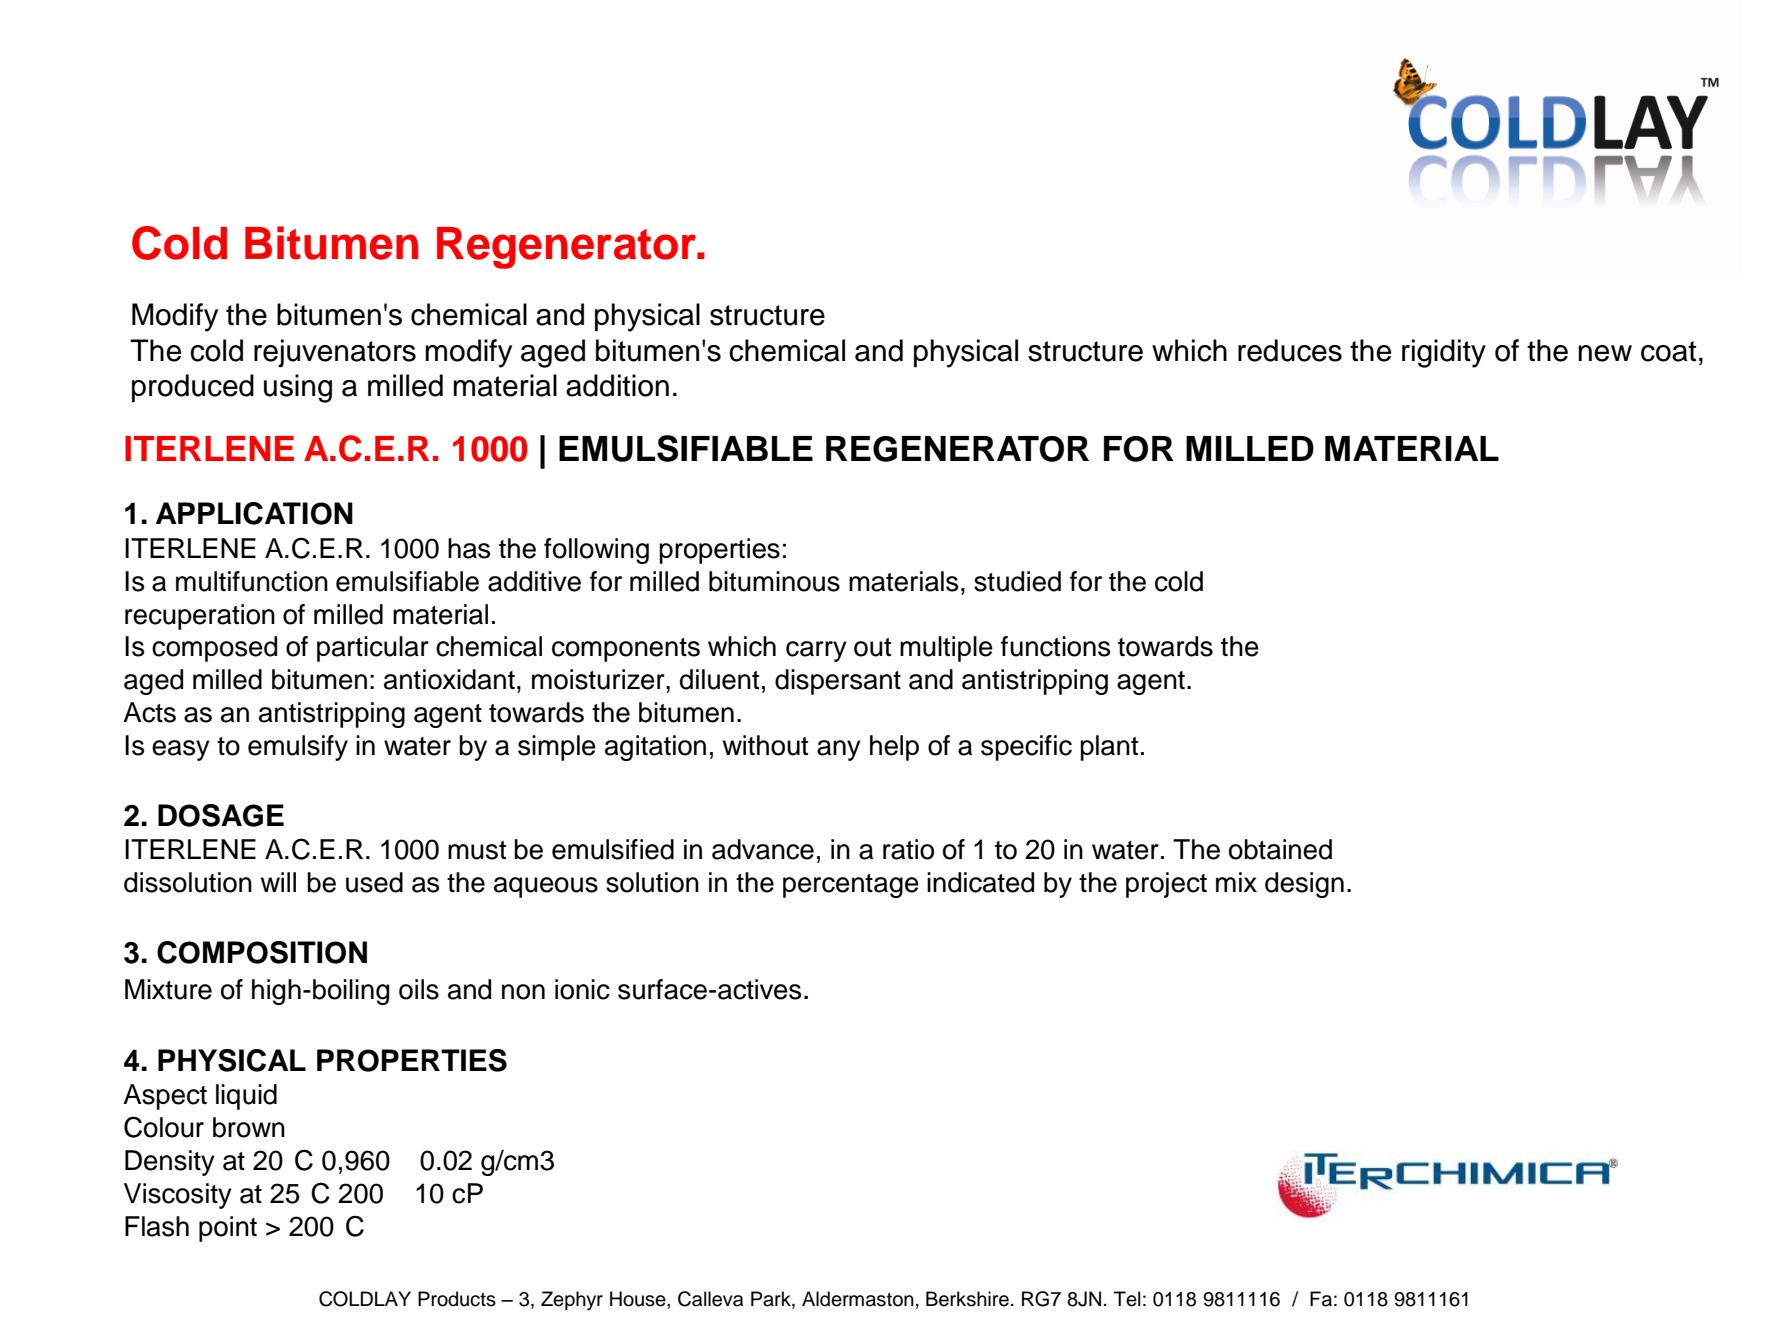  Describe the element at coordinates (967, 1299) in the image. I see `Berkshire` at that location.
